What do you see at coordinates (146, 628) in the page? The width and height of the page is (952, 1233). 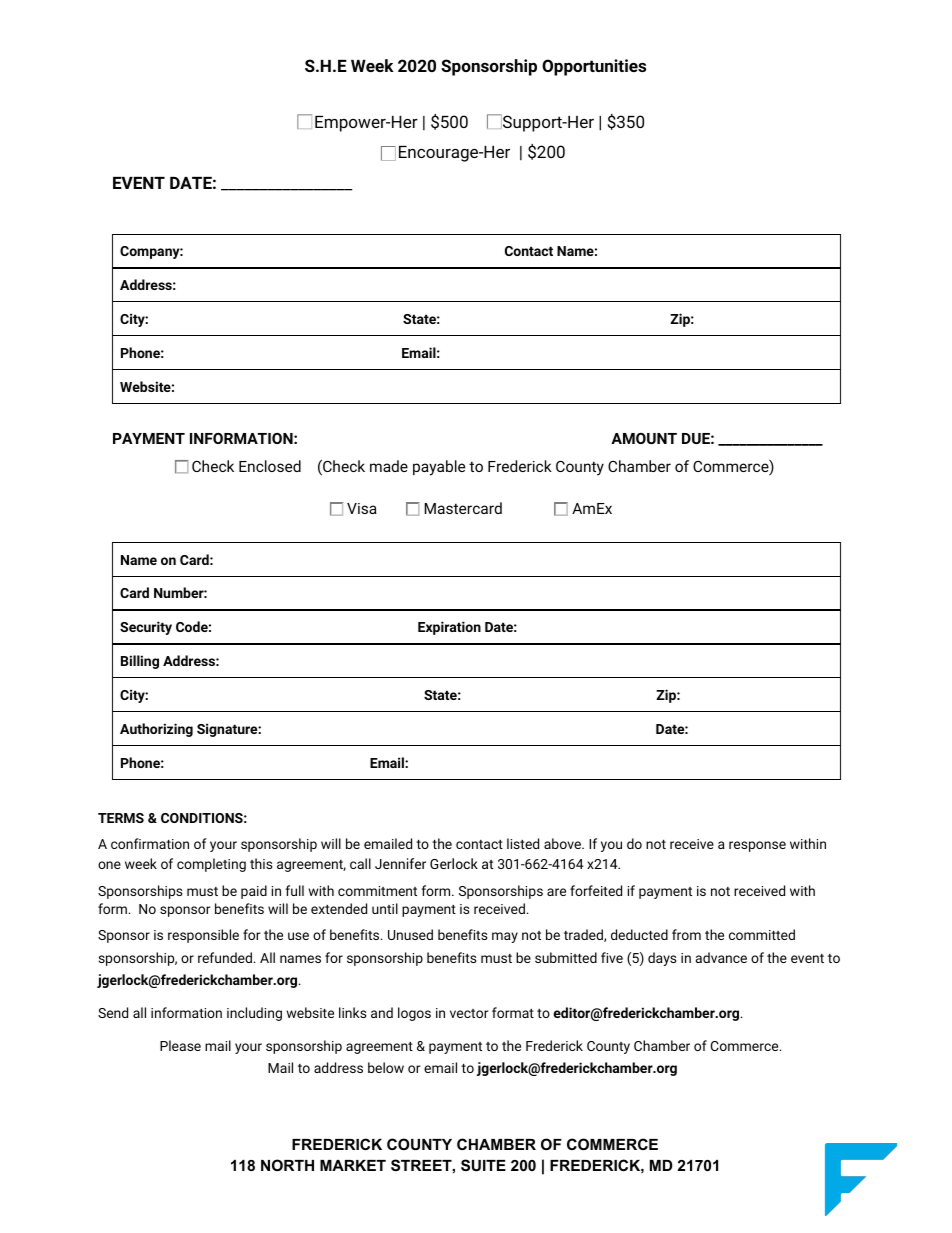 I see `Security` at bounding box center [146, 628].
